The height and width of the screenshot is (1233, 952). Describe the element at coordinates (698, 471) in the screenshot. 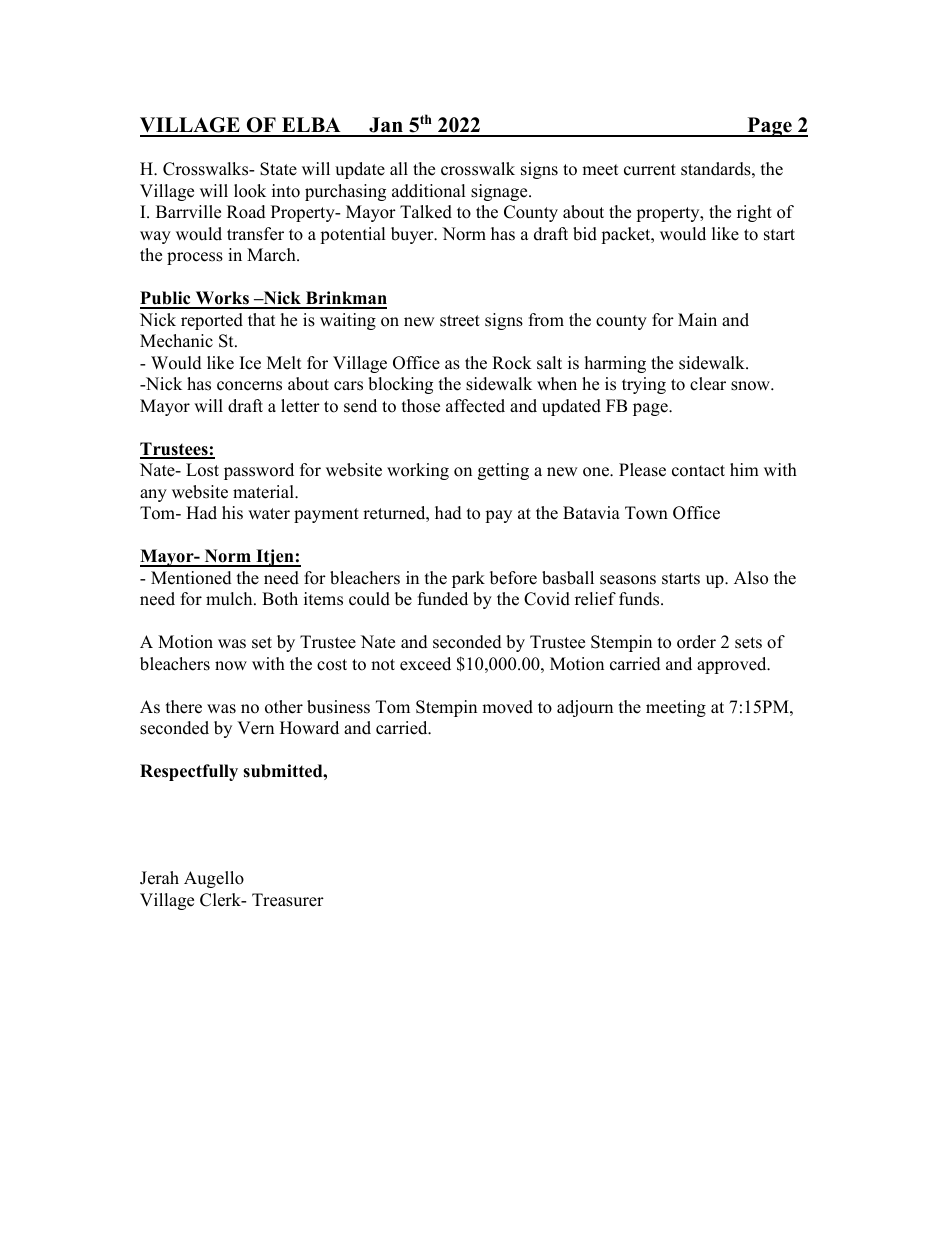

I see `contact` at that location.
